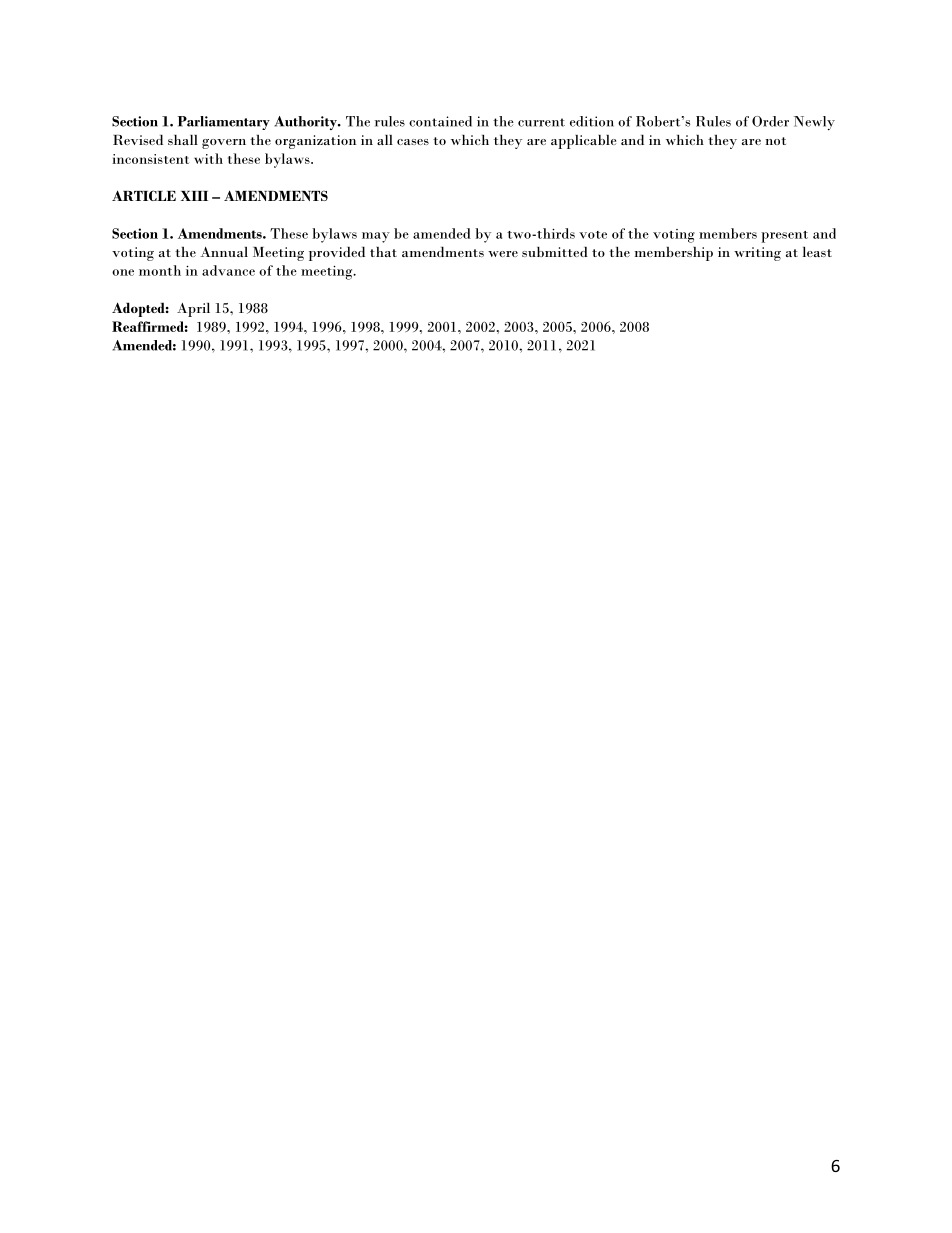 The image size is (952, 1233). Describe the element at coordinates (228, 270) in the document. I see `advance` at that location.
